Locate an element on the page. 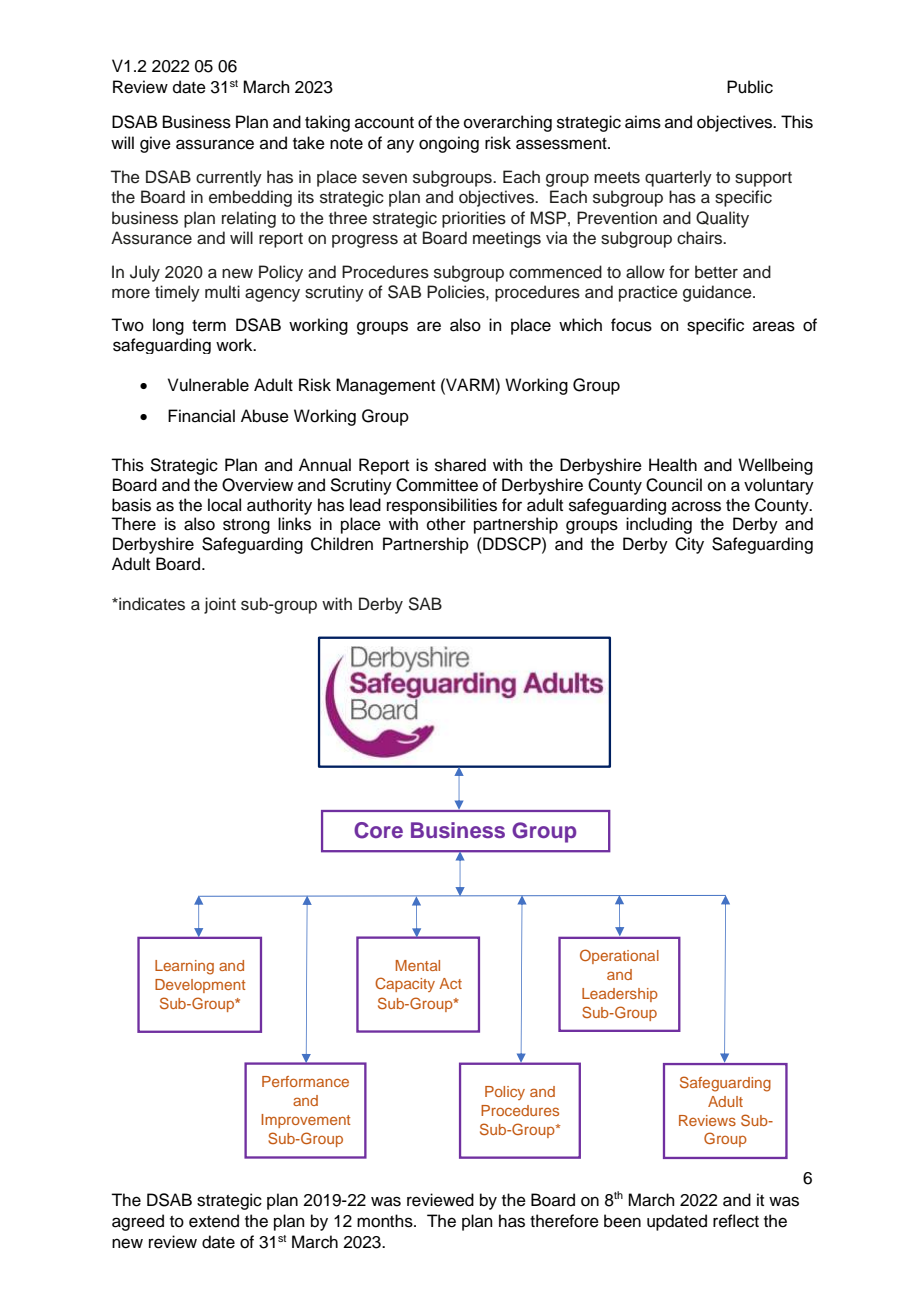 This document has width=924, height=1308. Operational is located at coordinates (619, 956).
